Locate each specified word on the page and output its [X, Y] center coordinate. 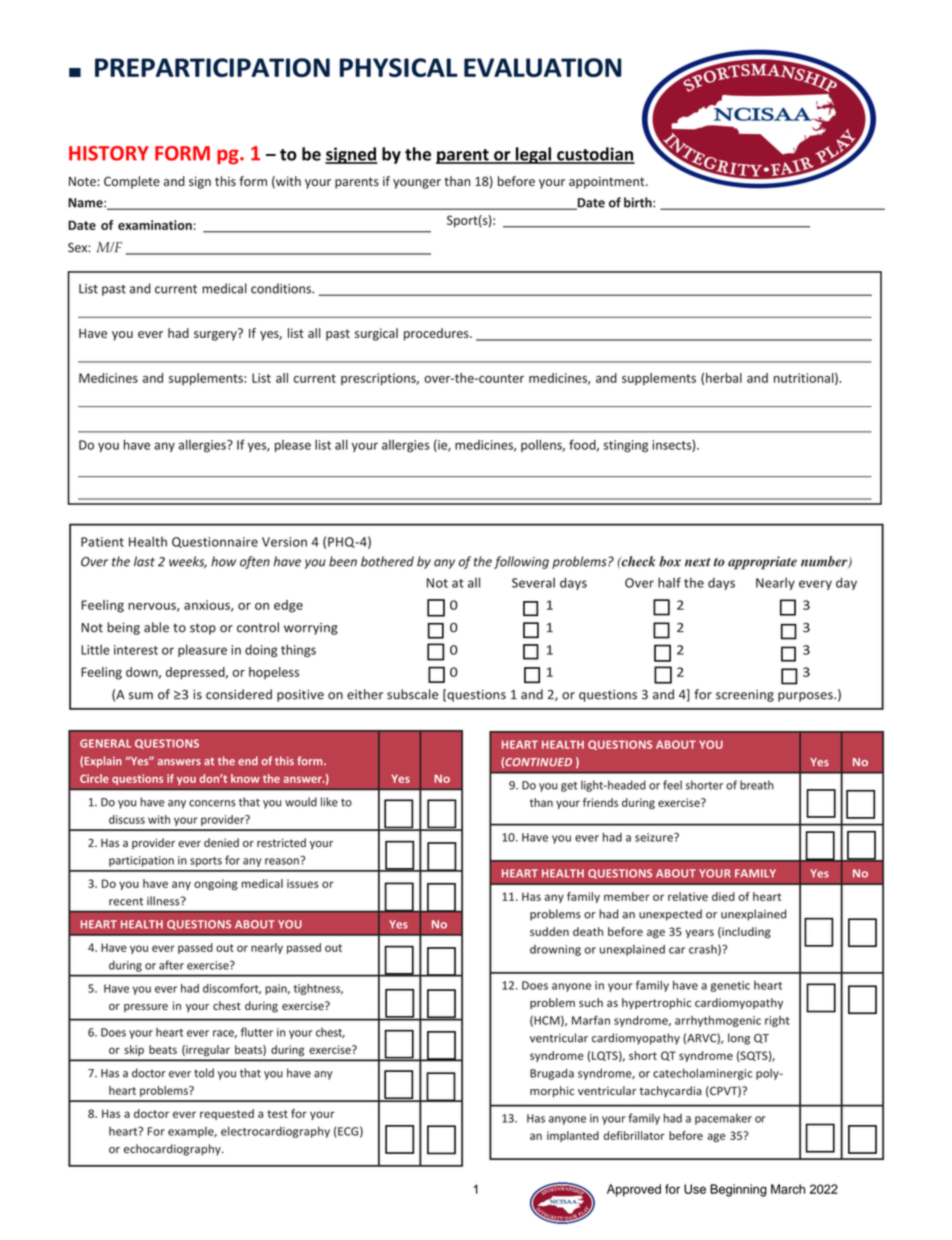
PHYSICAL [399, 67]
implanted [573, 1136]
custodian [595, 155]
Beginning [738, 1190]
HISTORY [109, 153]
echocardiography [173, 1150]
